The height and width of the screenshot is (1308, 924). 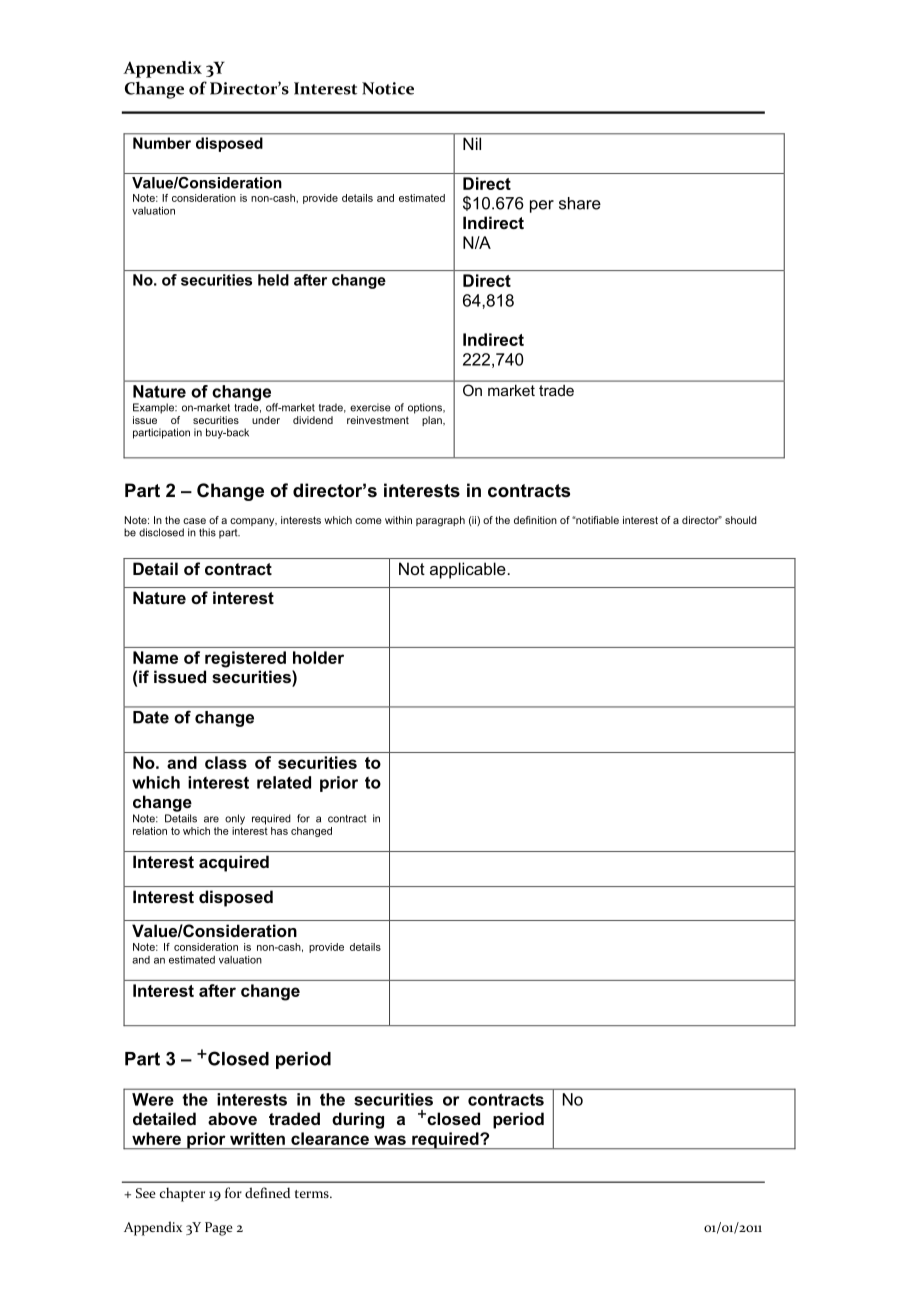 What do you see at coordinates (234, 863) in the screenshot?
I see `acquired` at bounding box center [234, 863].
